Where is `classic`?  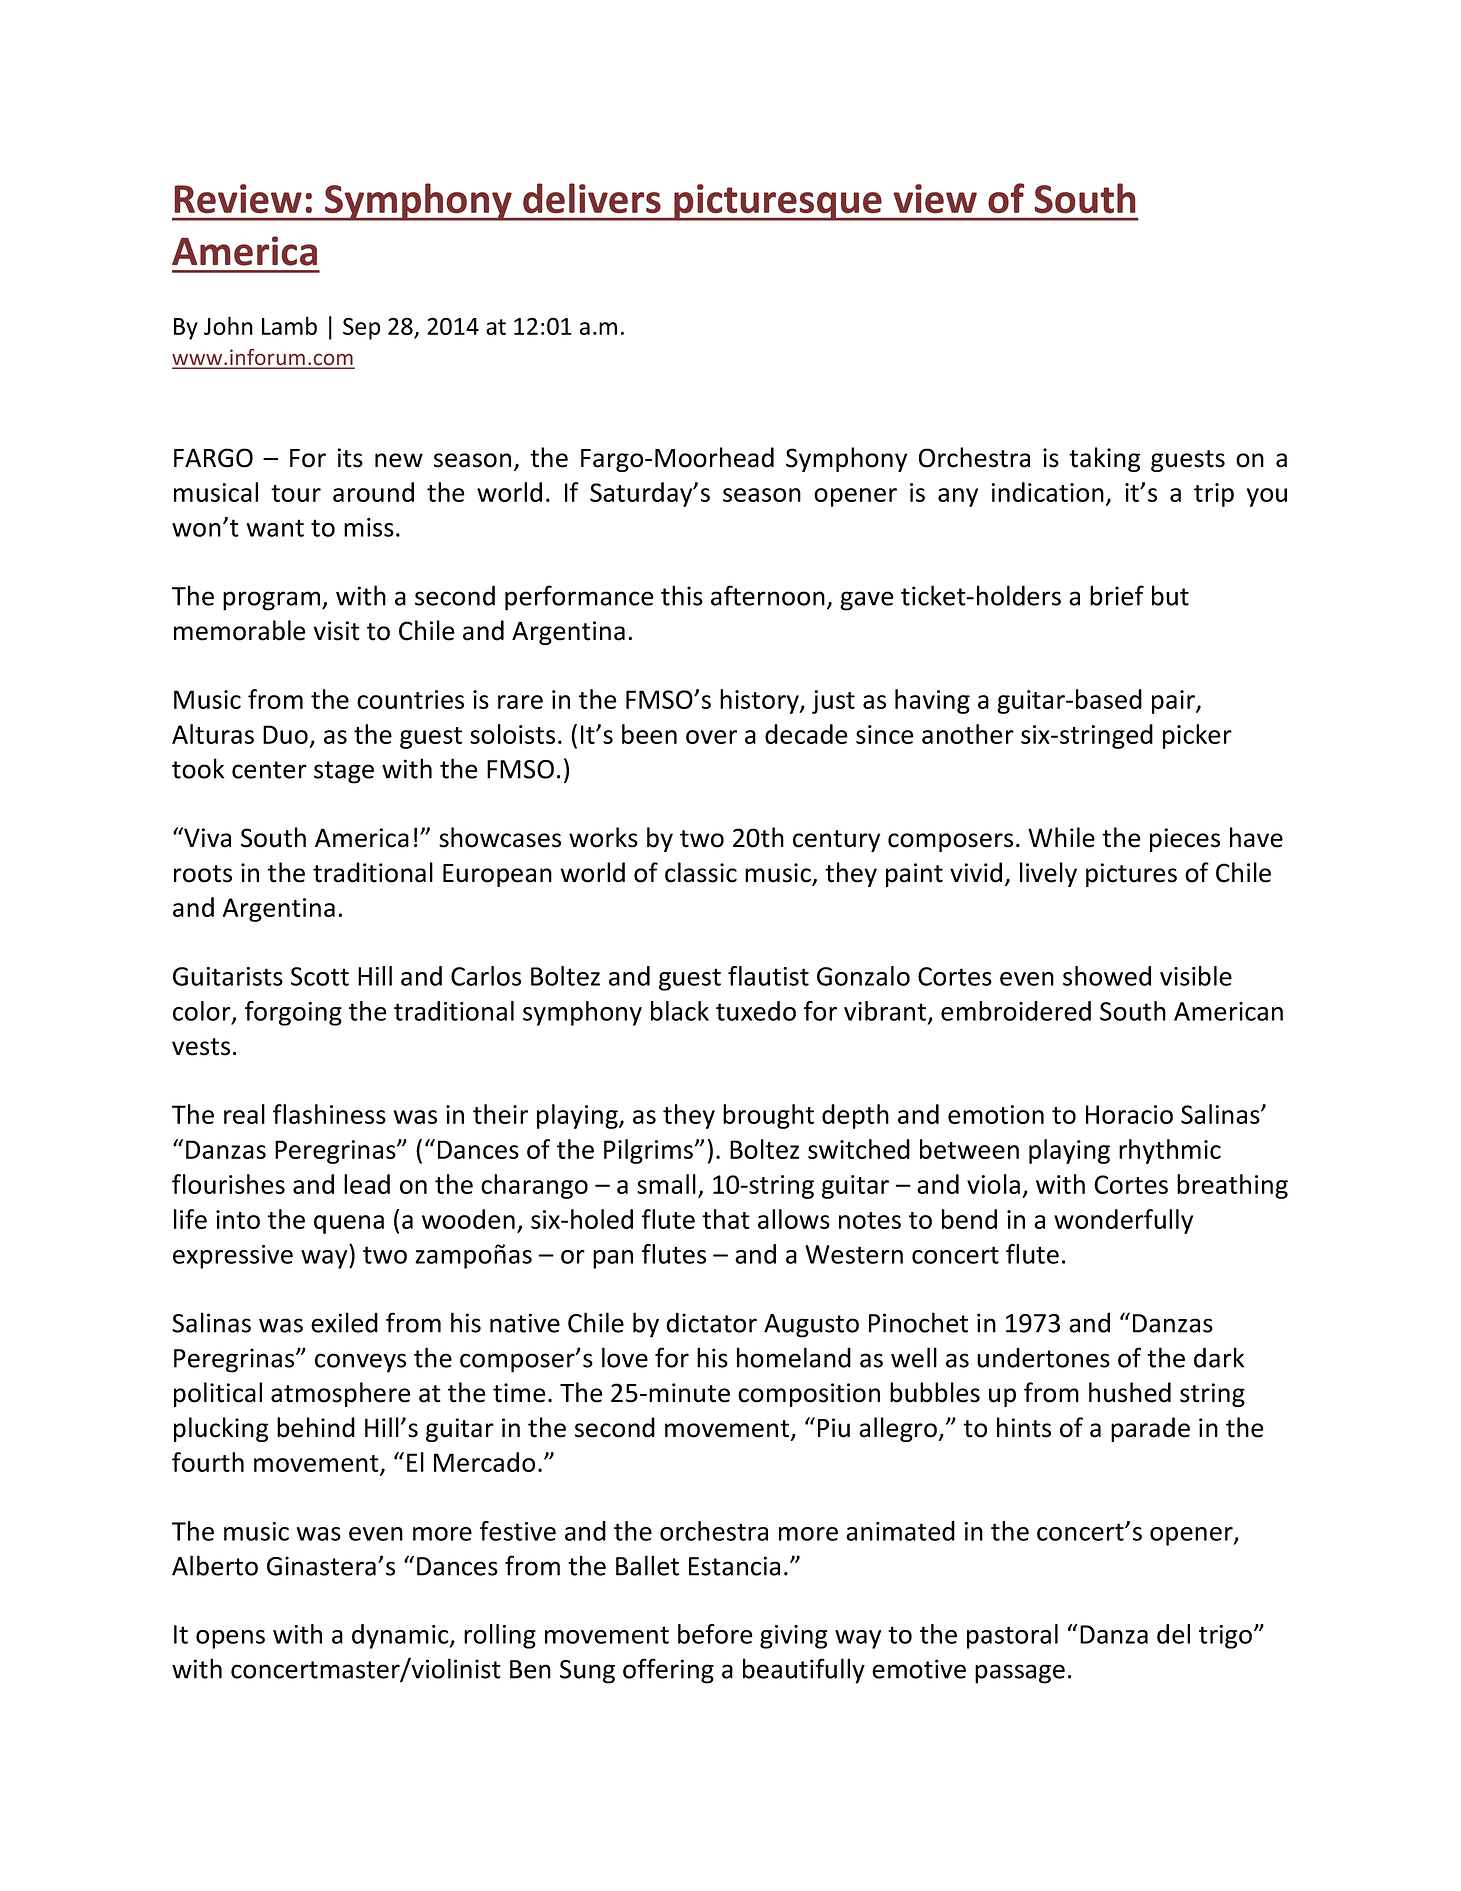 classic is located at coordinates (701, 872).
